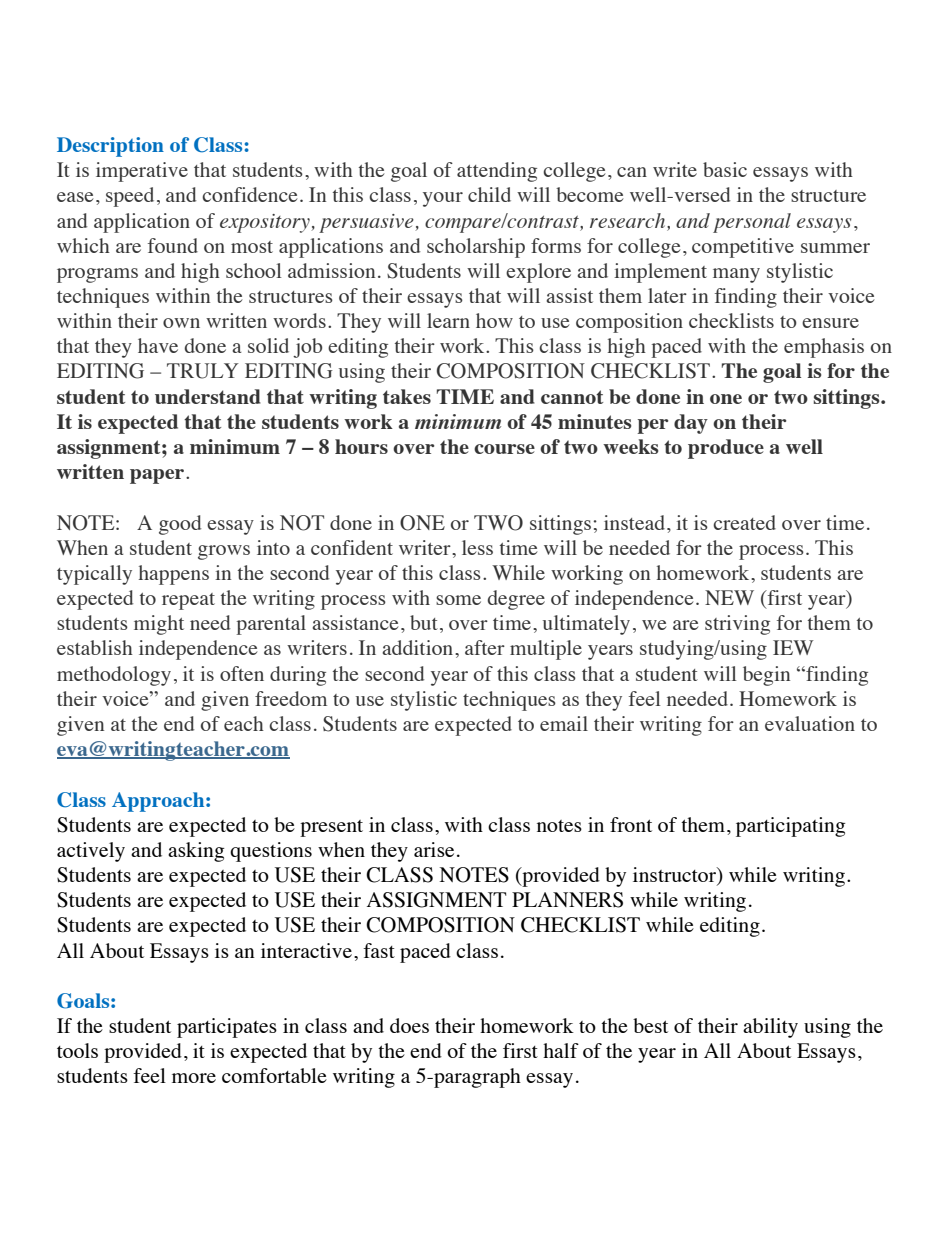 The image size is (952, 1233). I want to click on imperative, so click(142, 172).
